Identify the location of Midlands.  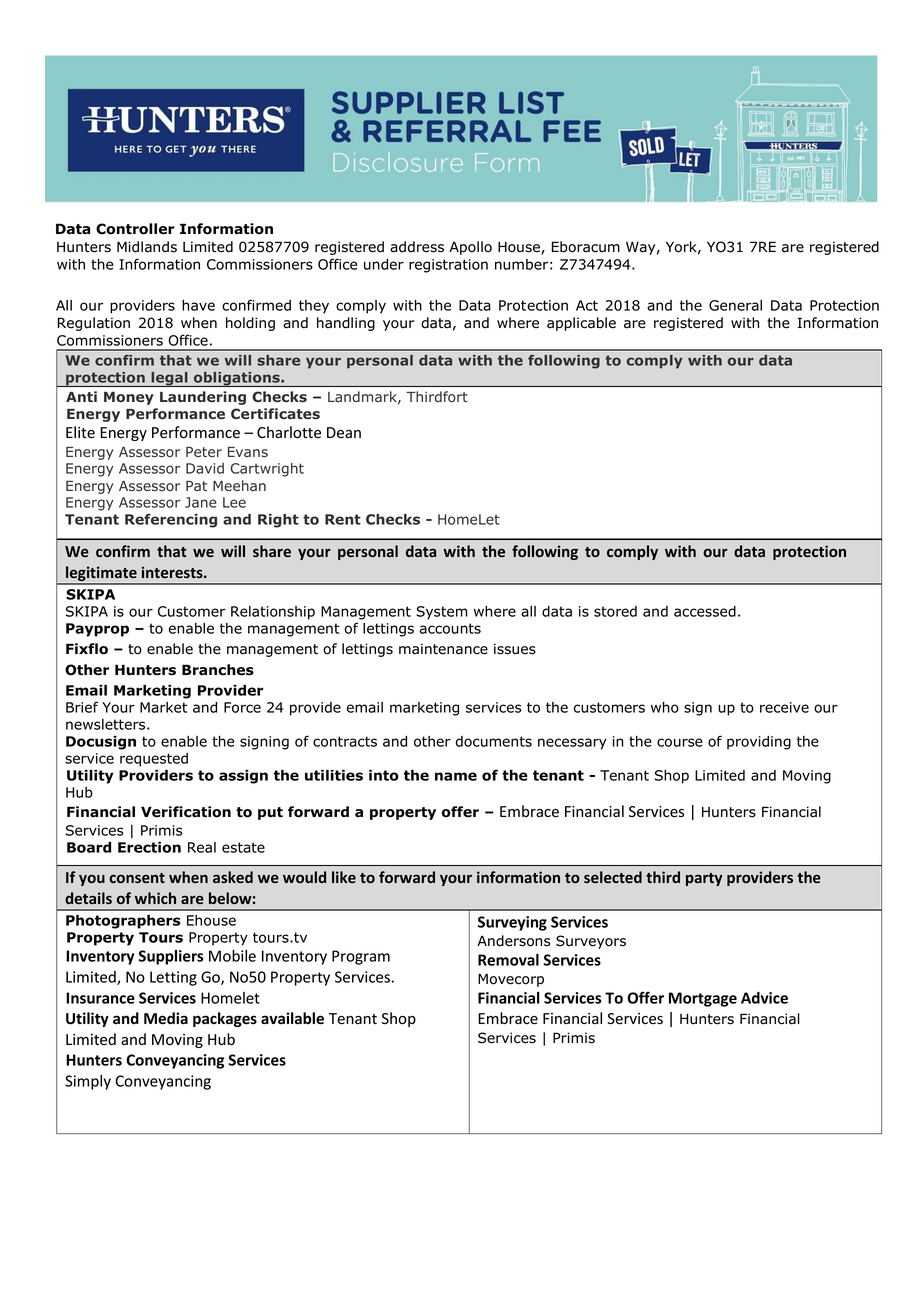
(147, 247).
